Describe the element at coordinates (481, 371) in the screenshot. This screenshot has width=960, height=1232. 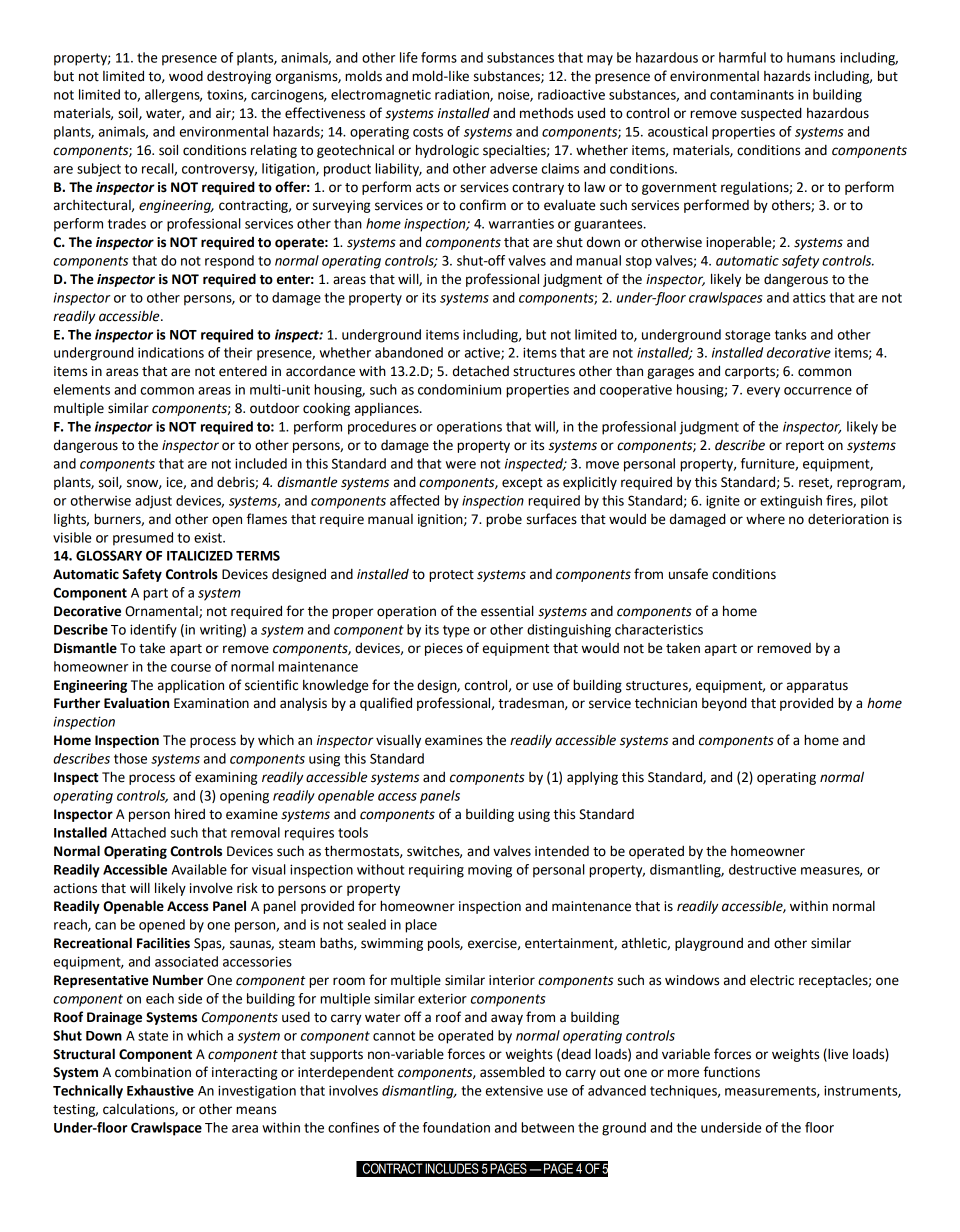
I see `detached` at that location.
